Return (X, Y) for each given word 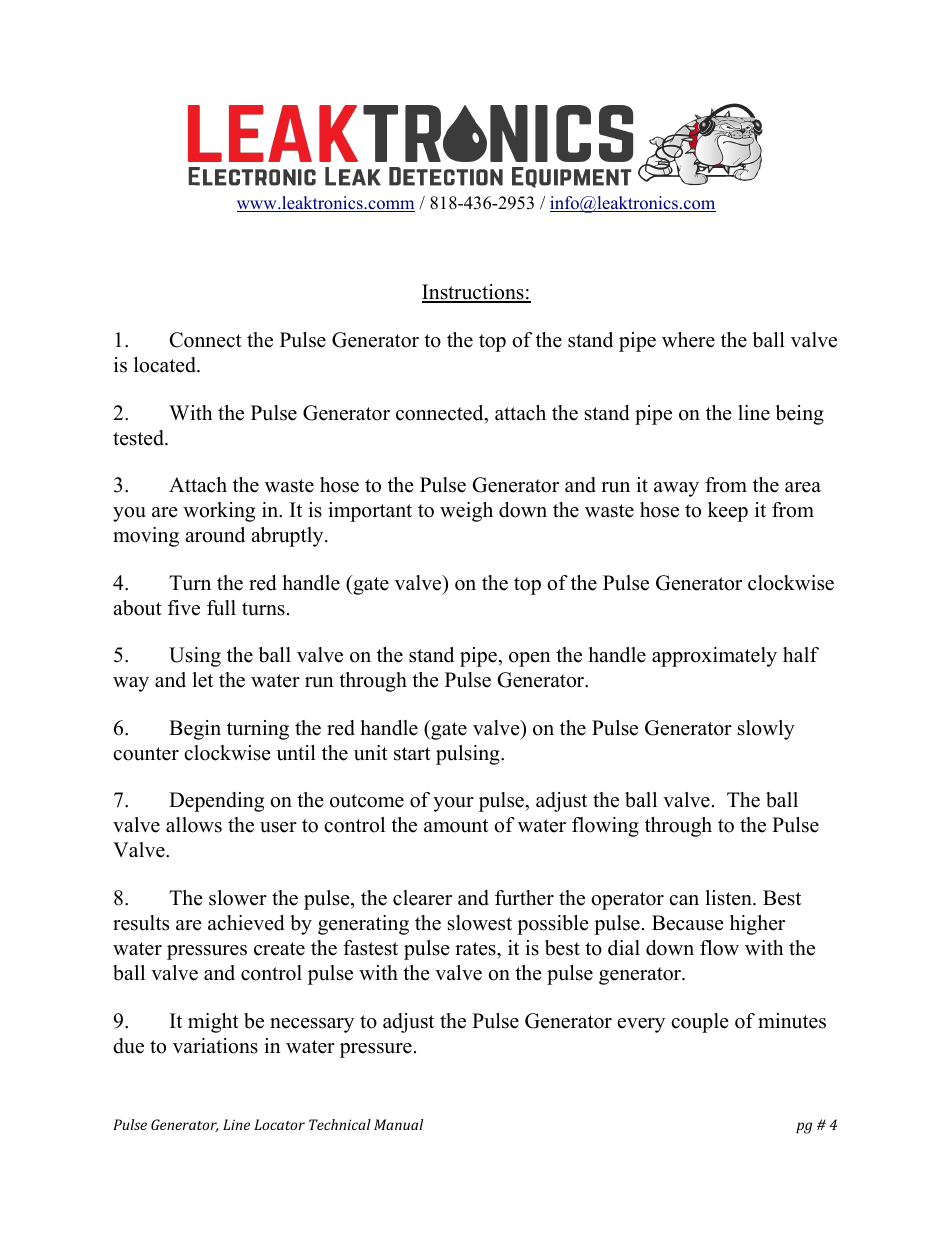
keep (728, 512)
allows (194, 825)
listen (729, 898)
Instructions (474, 293)
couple (700, 1023)
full (221, 608)
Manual (398, 1124)
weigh (466, 512)
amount (456, 826)
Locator (279, 1124)
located (166, 365)
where (688, 340)
